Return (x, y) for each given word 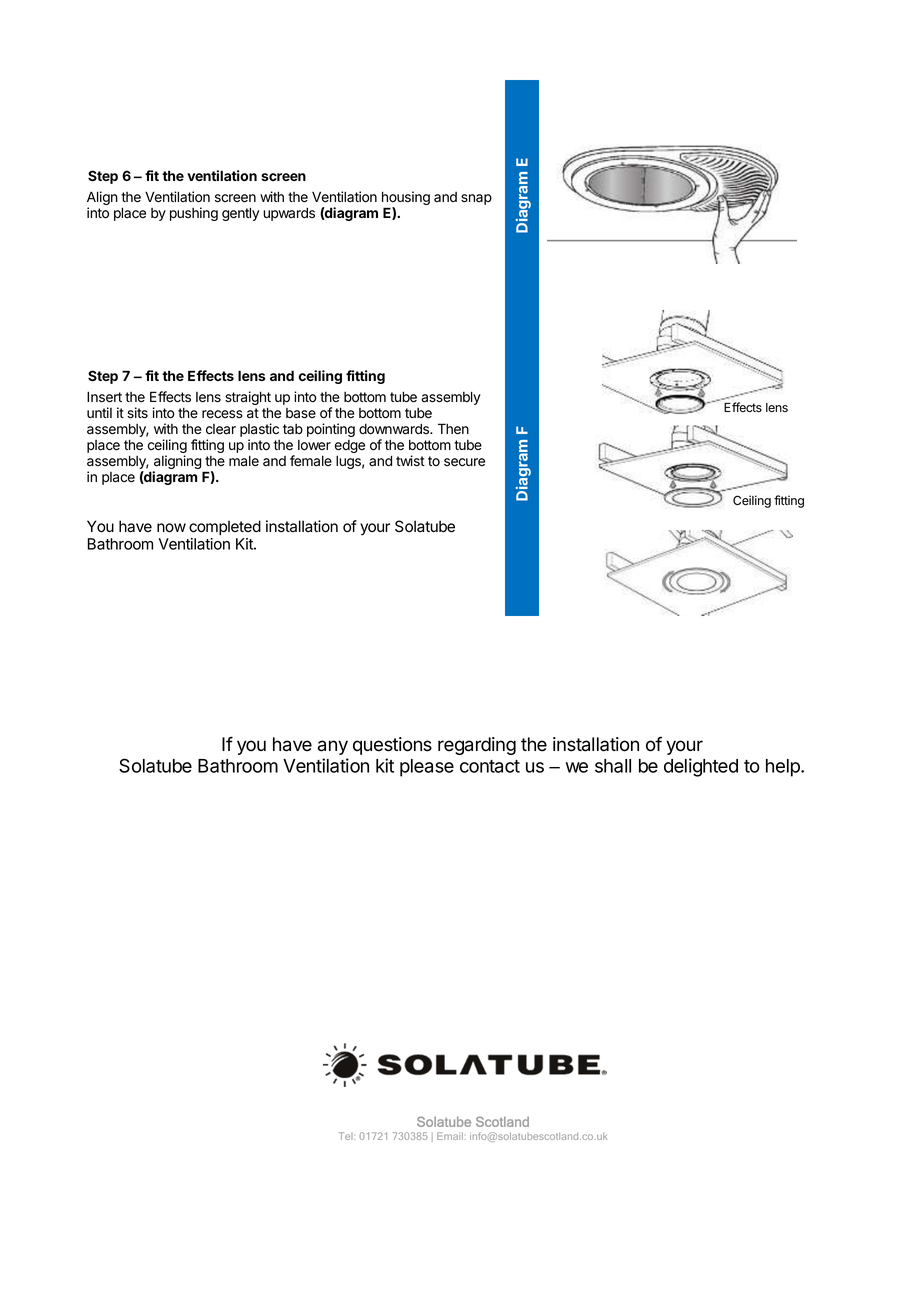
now (171, 528)
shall (613, 766)
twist (410, 461)
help (784, 768)
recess (222, 414)
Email (450, 1136)
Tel (347, 1136)
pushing (194, 214)
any (333, 747)
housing (406, 199)
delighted (701, 767)
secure (464, 462)
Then (453, 429)
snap (476, 199)
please (427, 768)
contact (490, 766)
